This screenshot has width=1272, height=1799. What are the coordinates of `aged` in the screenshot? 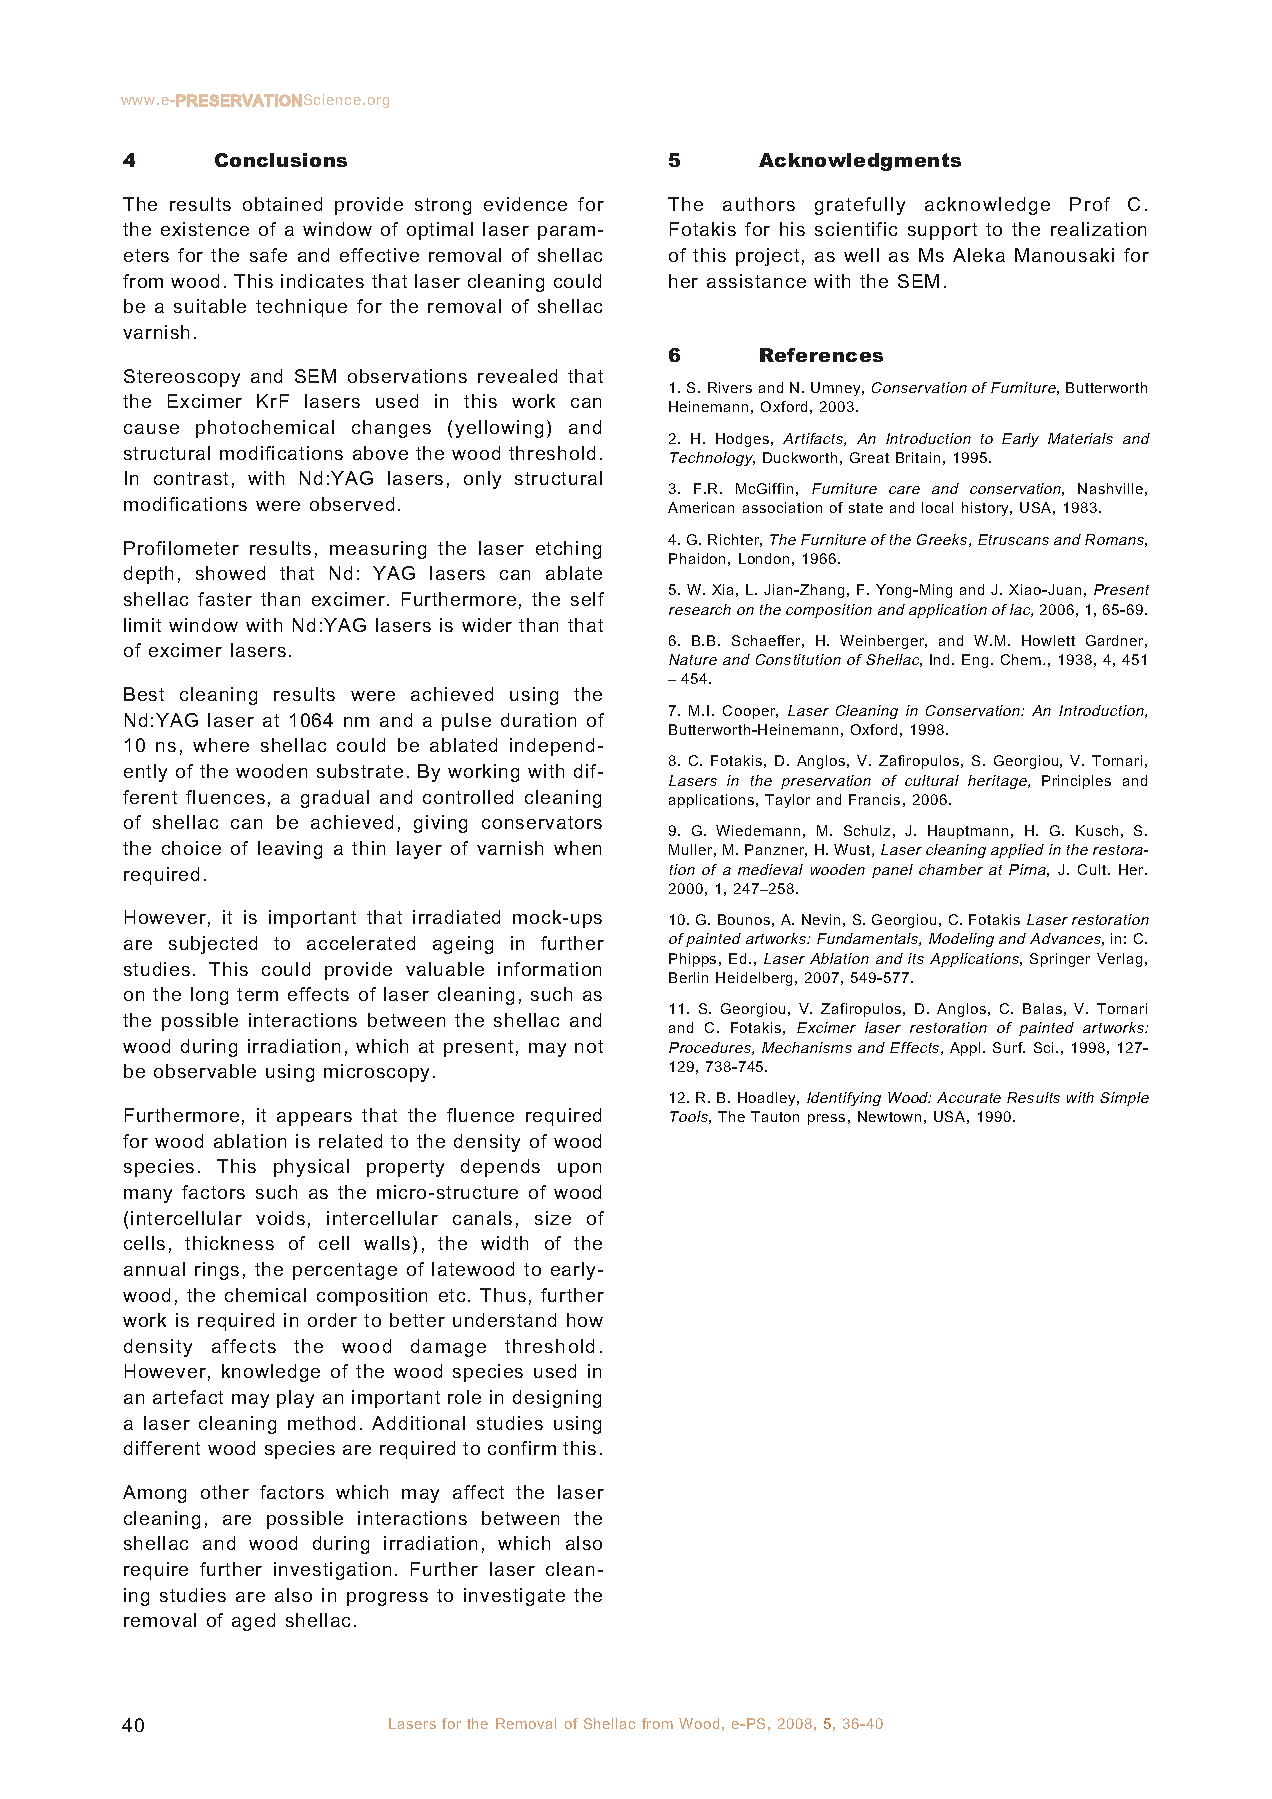 It's located at (253, 1622).
